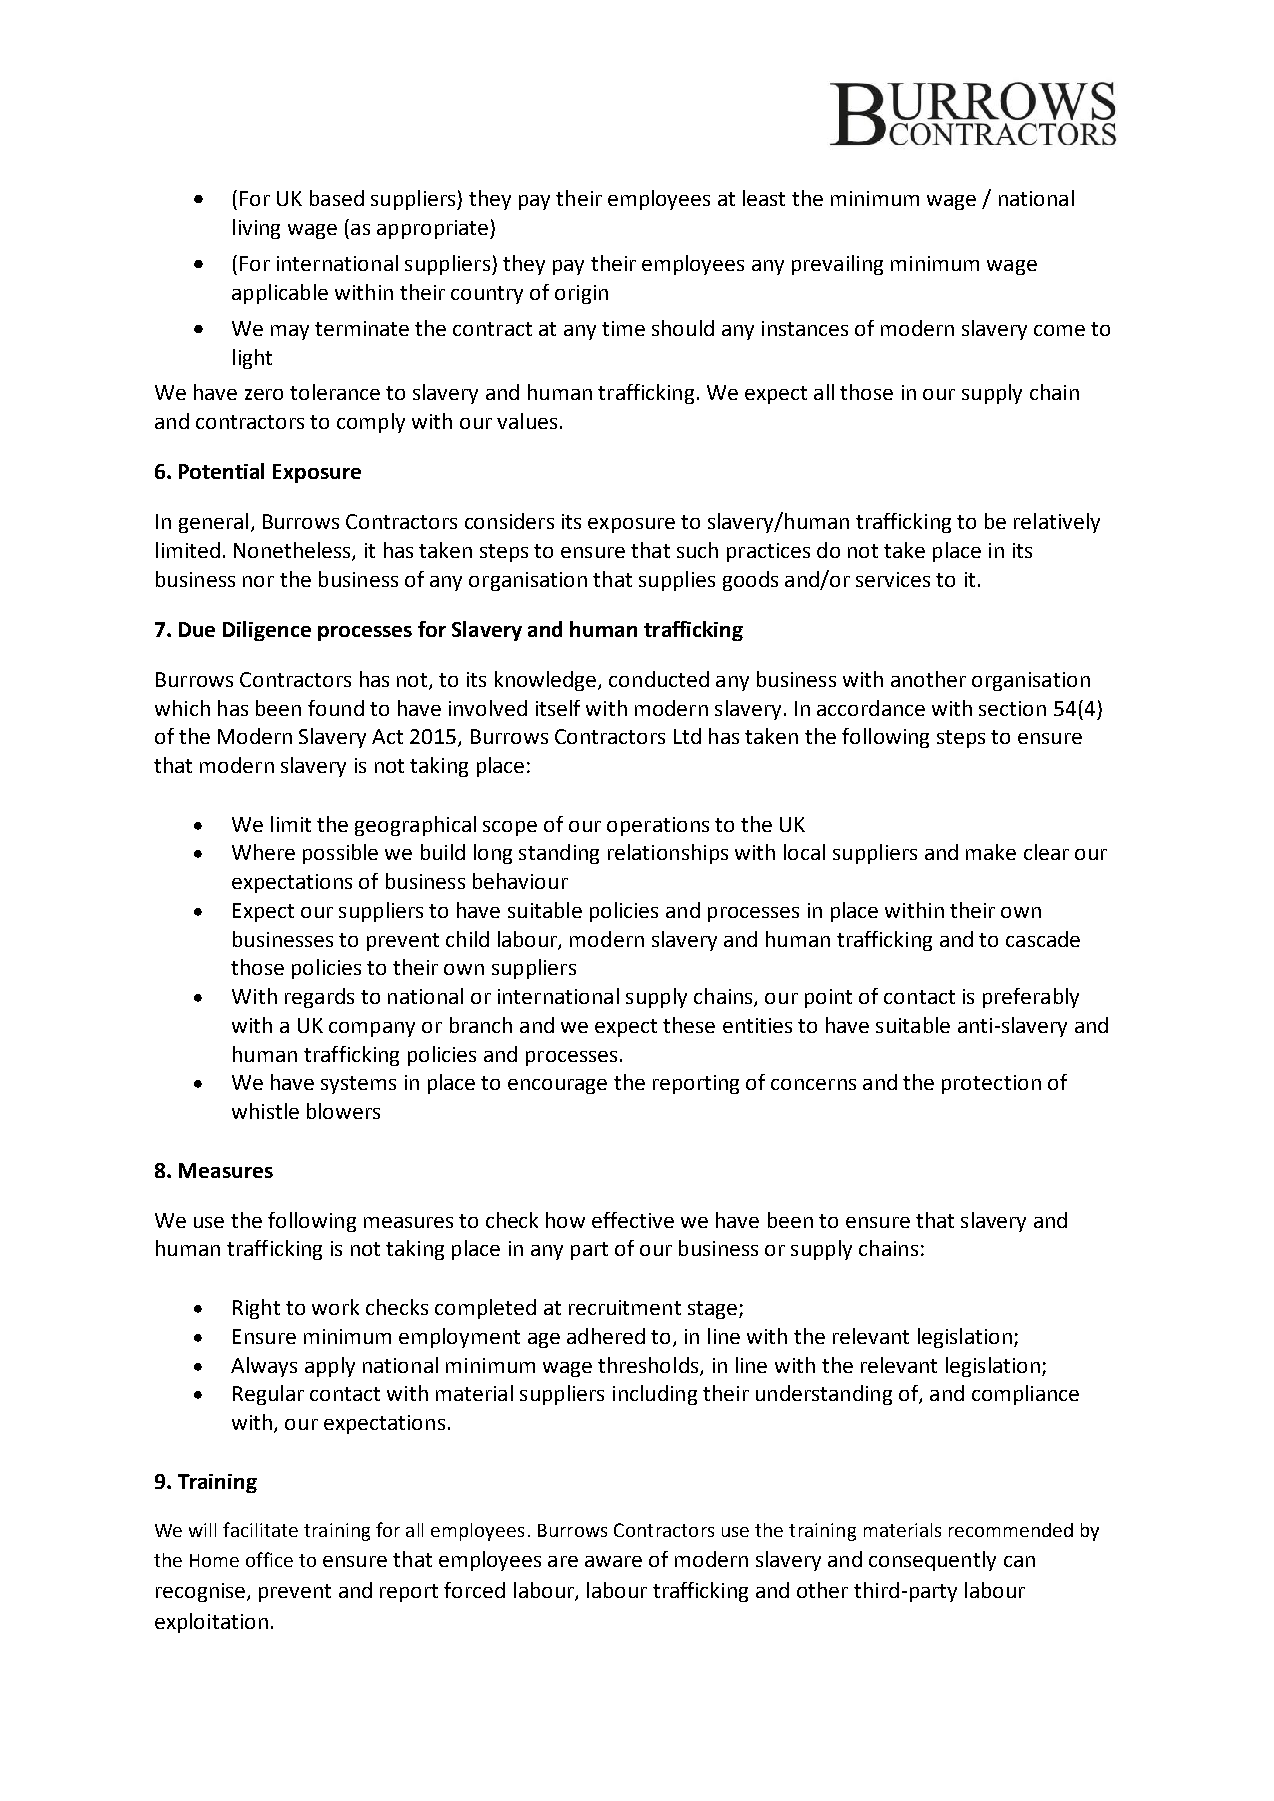 The width and height of the page is (1274, 1801). What do you see at coordinates (343, 1111) in the page?
I see `blowers` at bounding box center [343, 1111].
